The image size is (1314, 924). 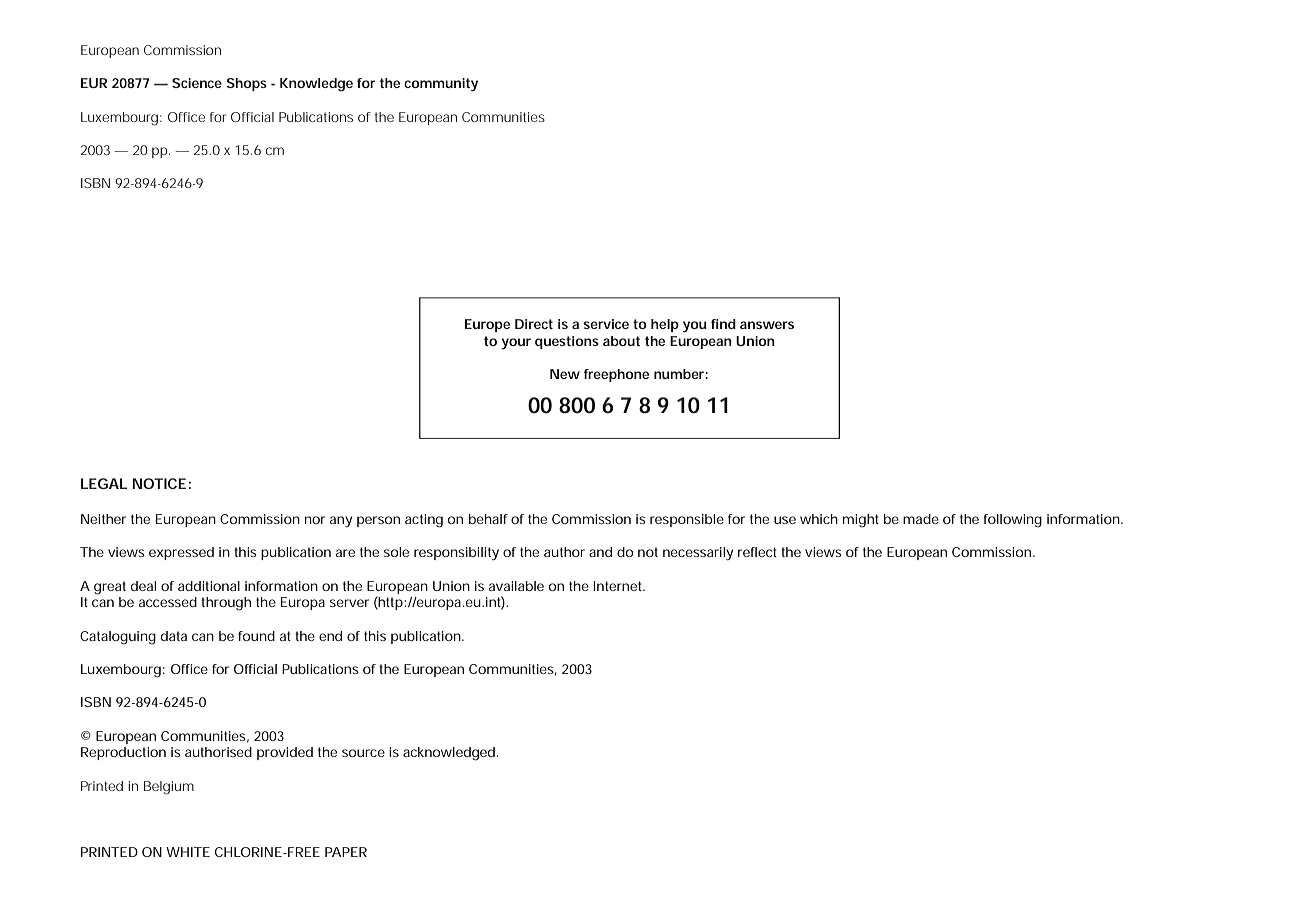 I want to click on community, so click(x=441, y=85).
